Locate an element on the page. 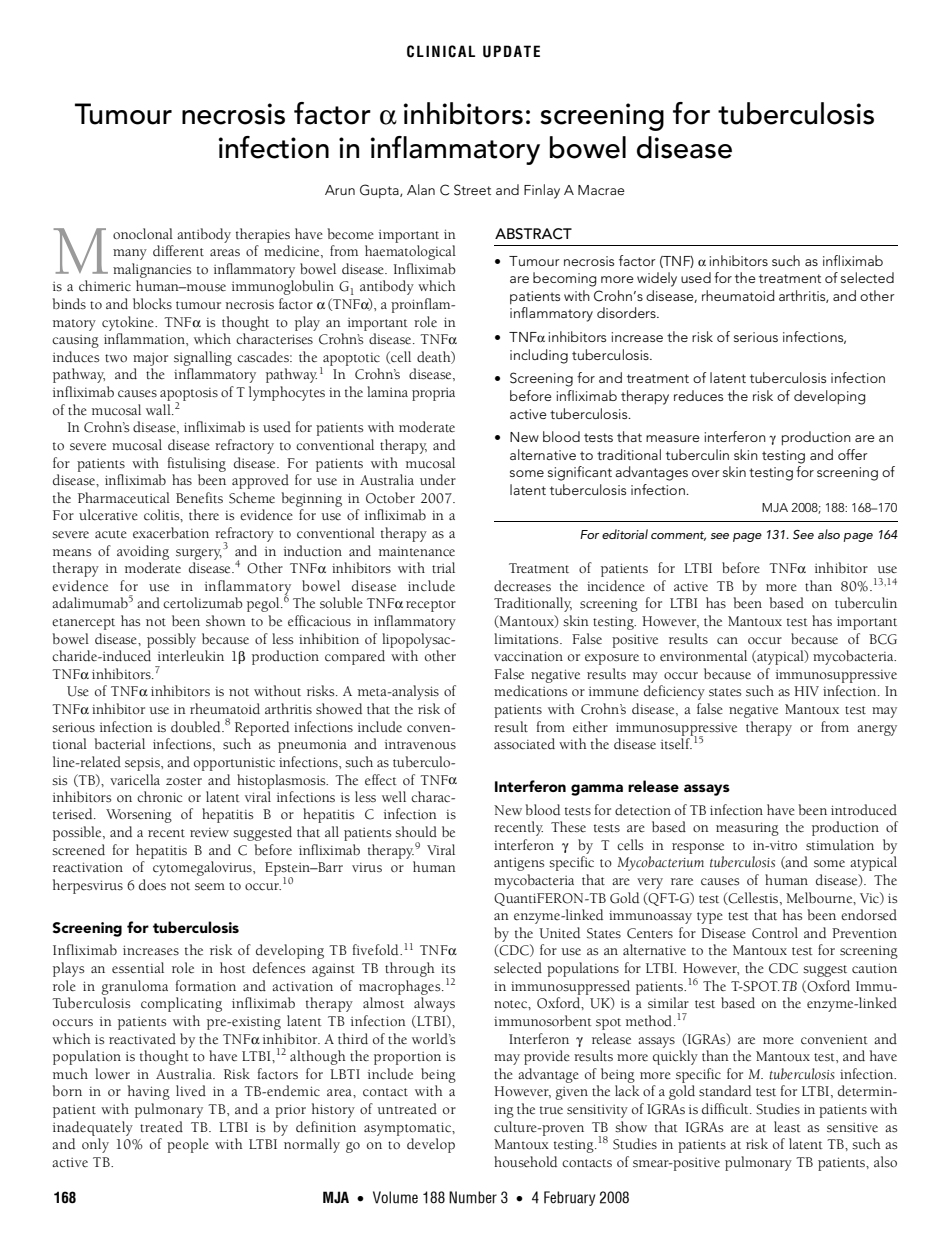 The width and height of the image is (952, 1248). possibly is located at coordinates (171, 640).
